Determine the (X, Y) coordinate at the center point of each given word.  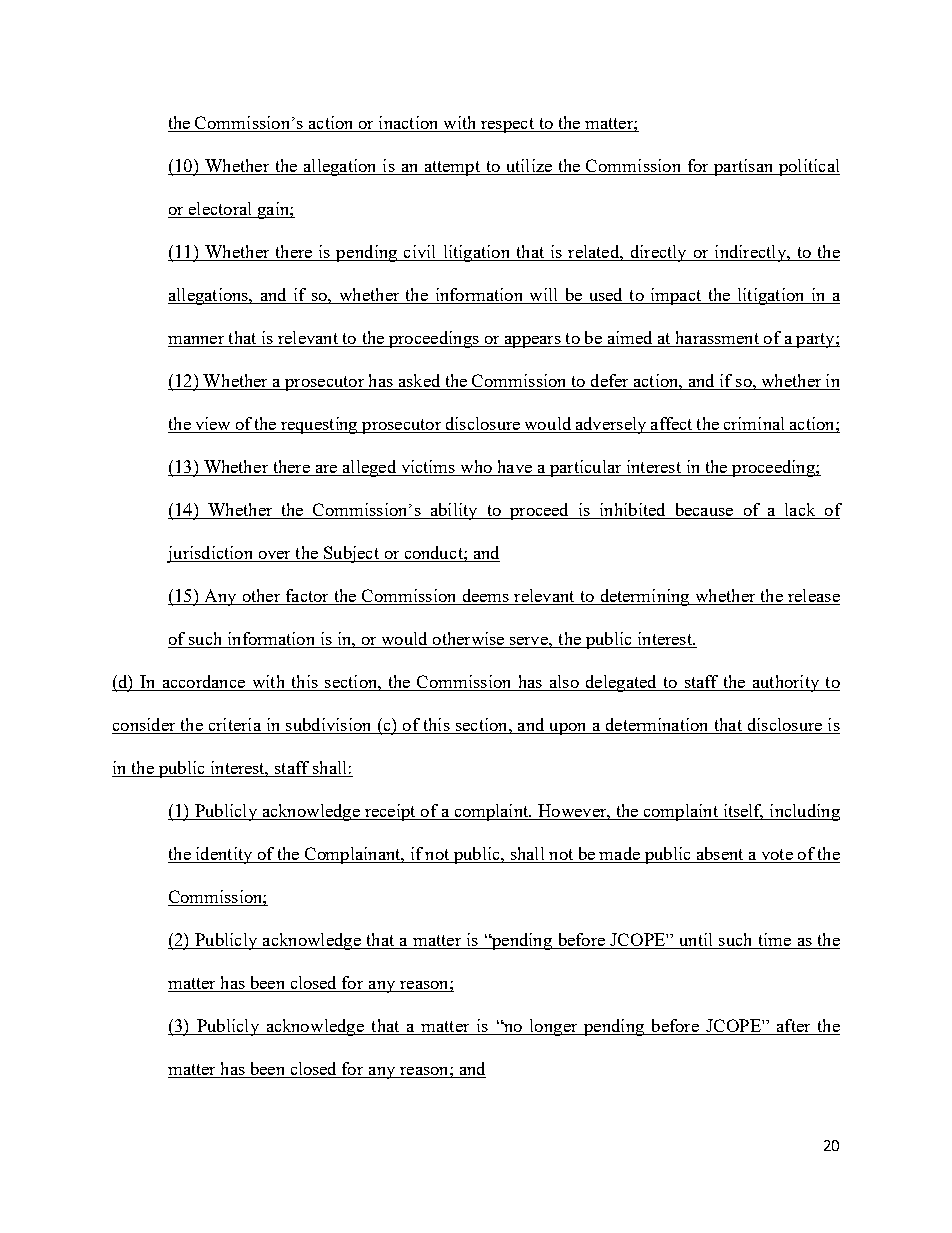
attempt (452, 168)
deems (485, 597)
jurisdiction (211, 554)
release (813, 597)
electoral (220, 210)
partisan (743, 167)
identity (224, 855)
